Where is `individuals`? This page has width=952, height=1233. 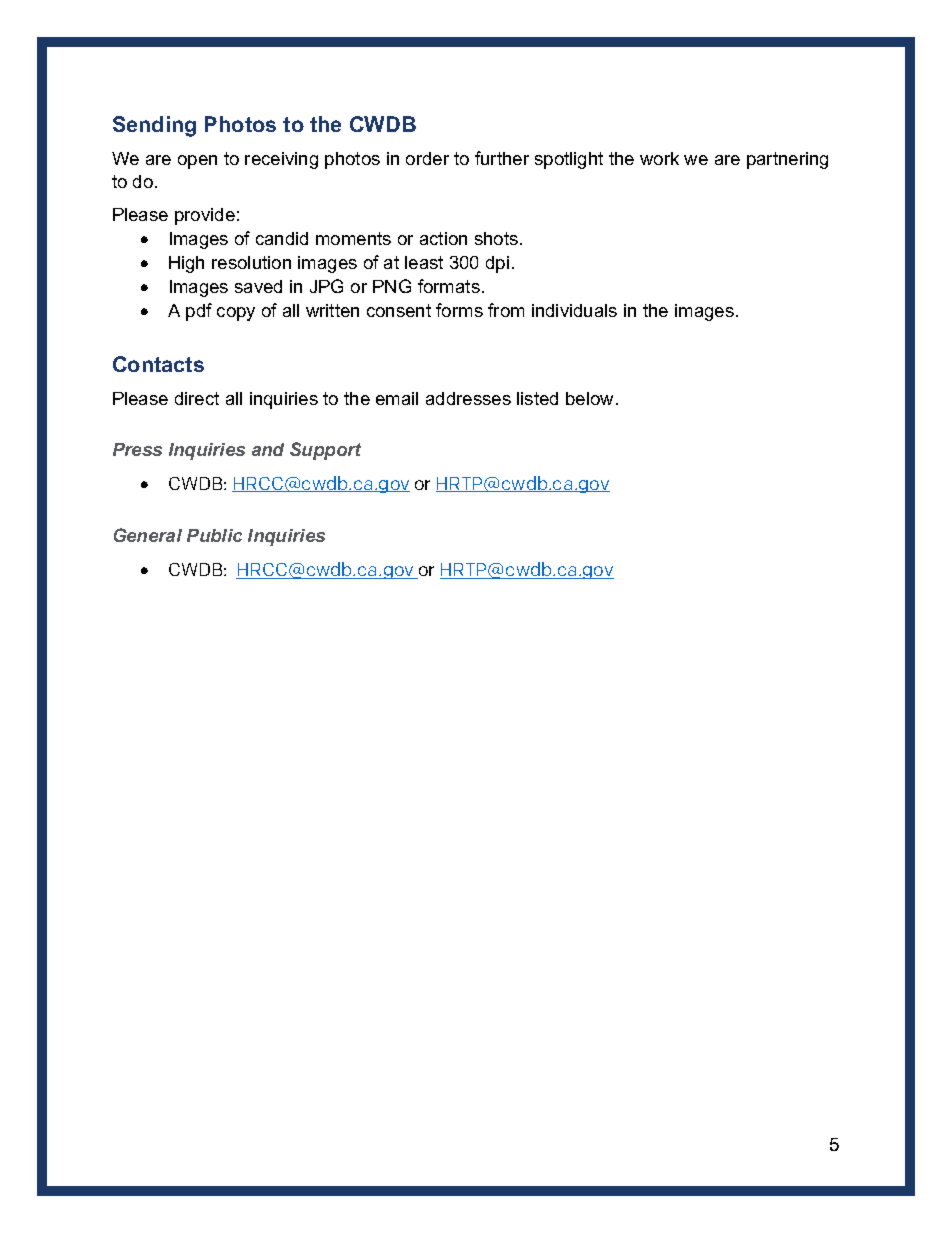
individuals is located at coordinates (574, 310).
